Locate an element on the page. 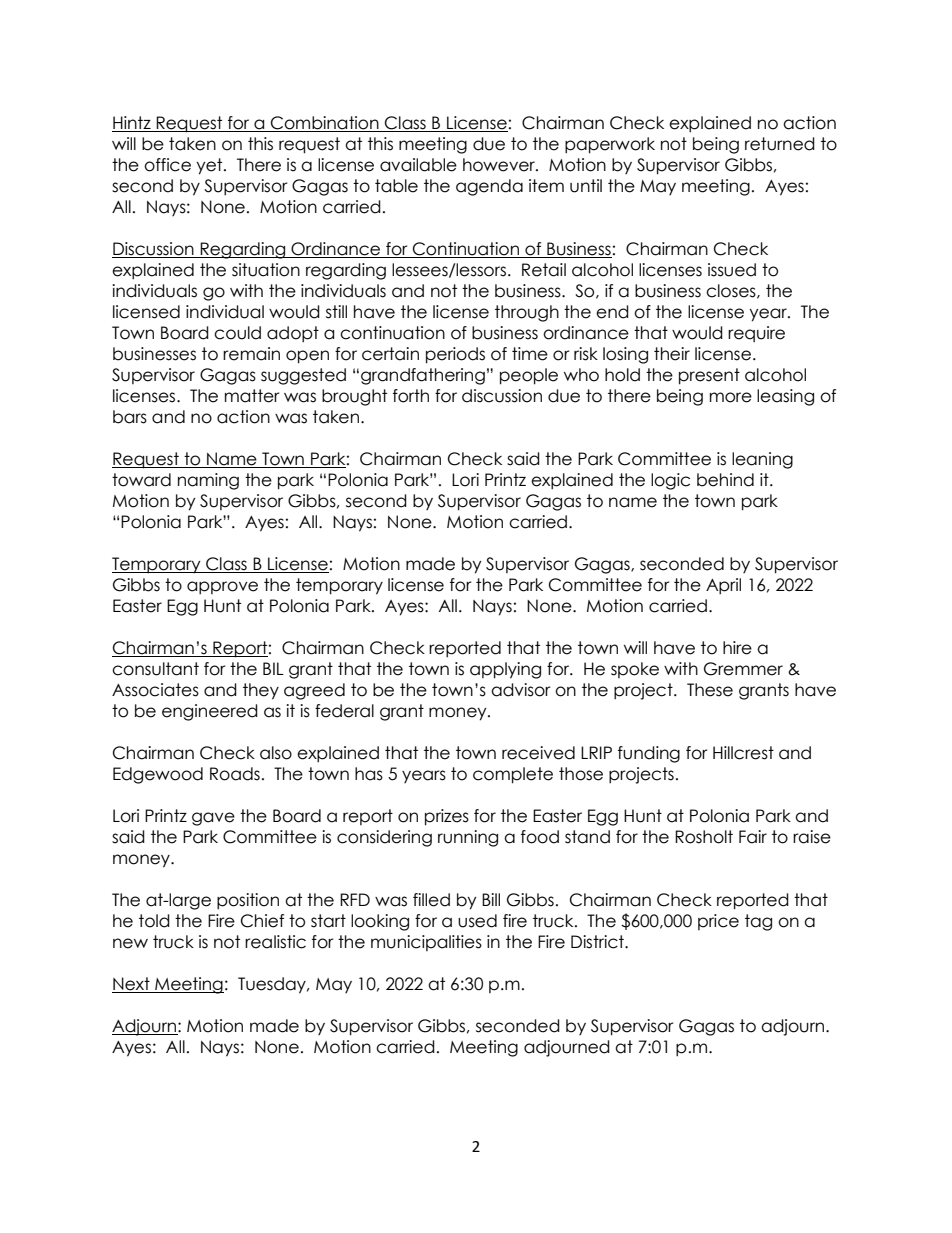 The width and height of the page is (952, 1233). applying is located at coordinates (505, 670).
